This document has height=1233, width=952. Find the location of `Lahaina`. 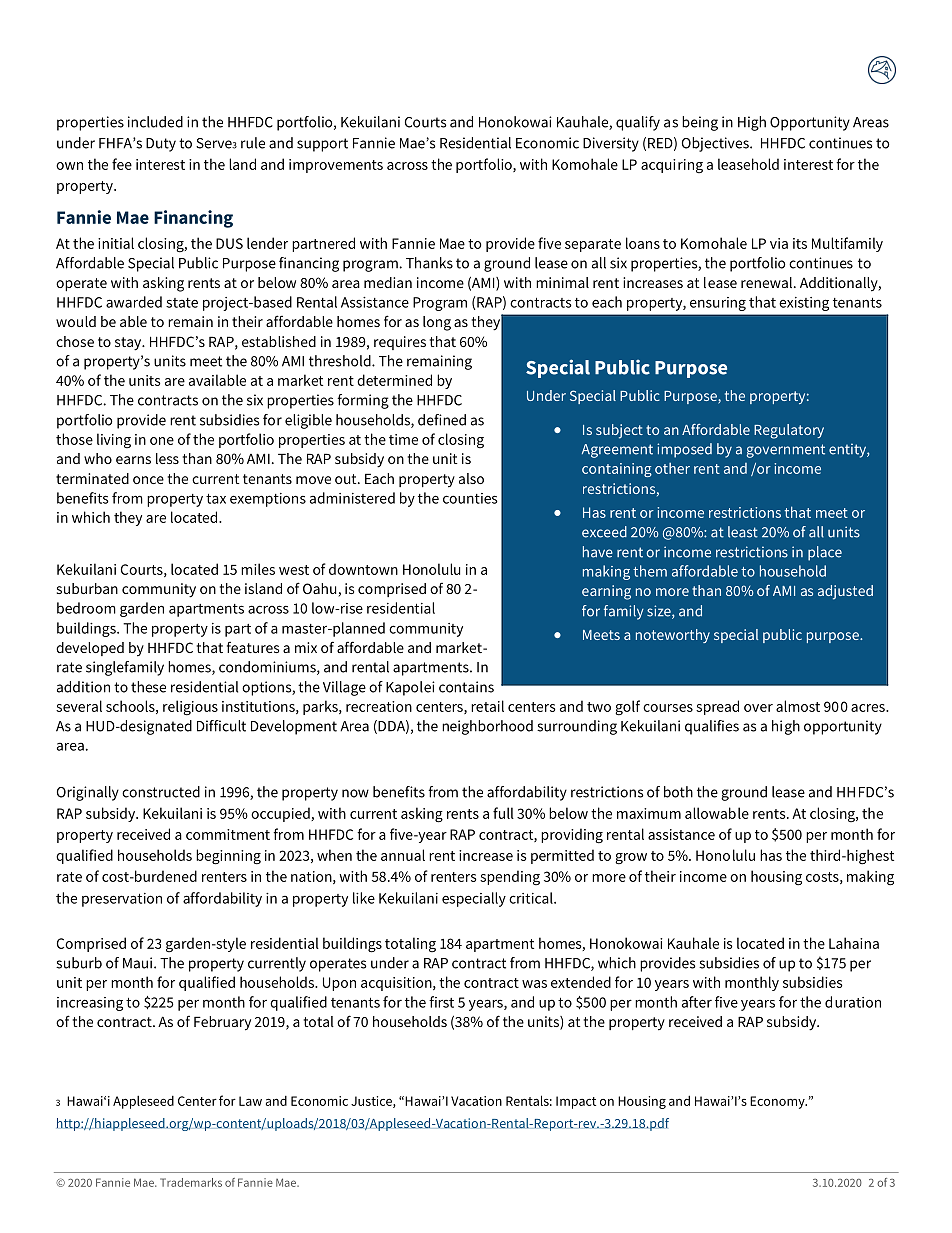

Lahaina is located at coordinates (854, 943).
